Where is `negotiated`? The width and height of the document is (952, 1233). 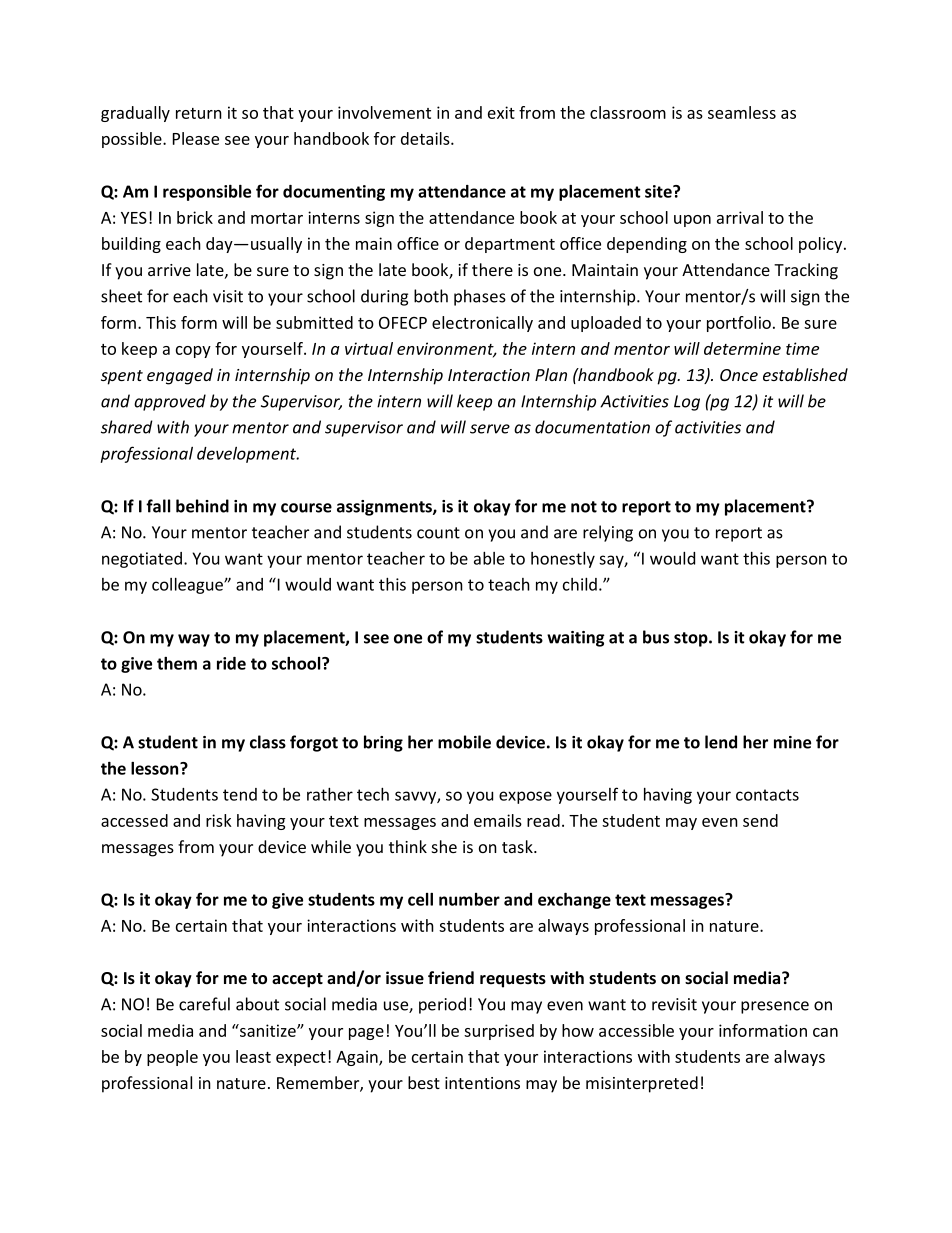 negotiated is located at coordinates (142, 560).
